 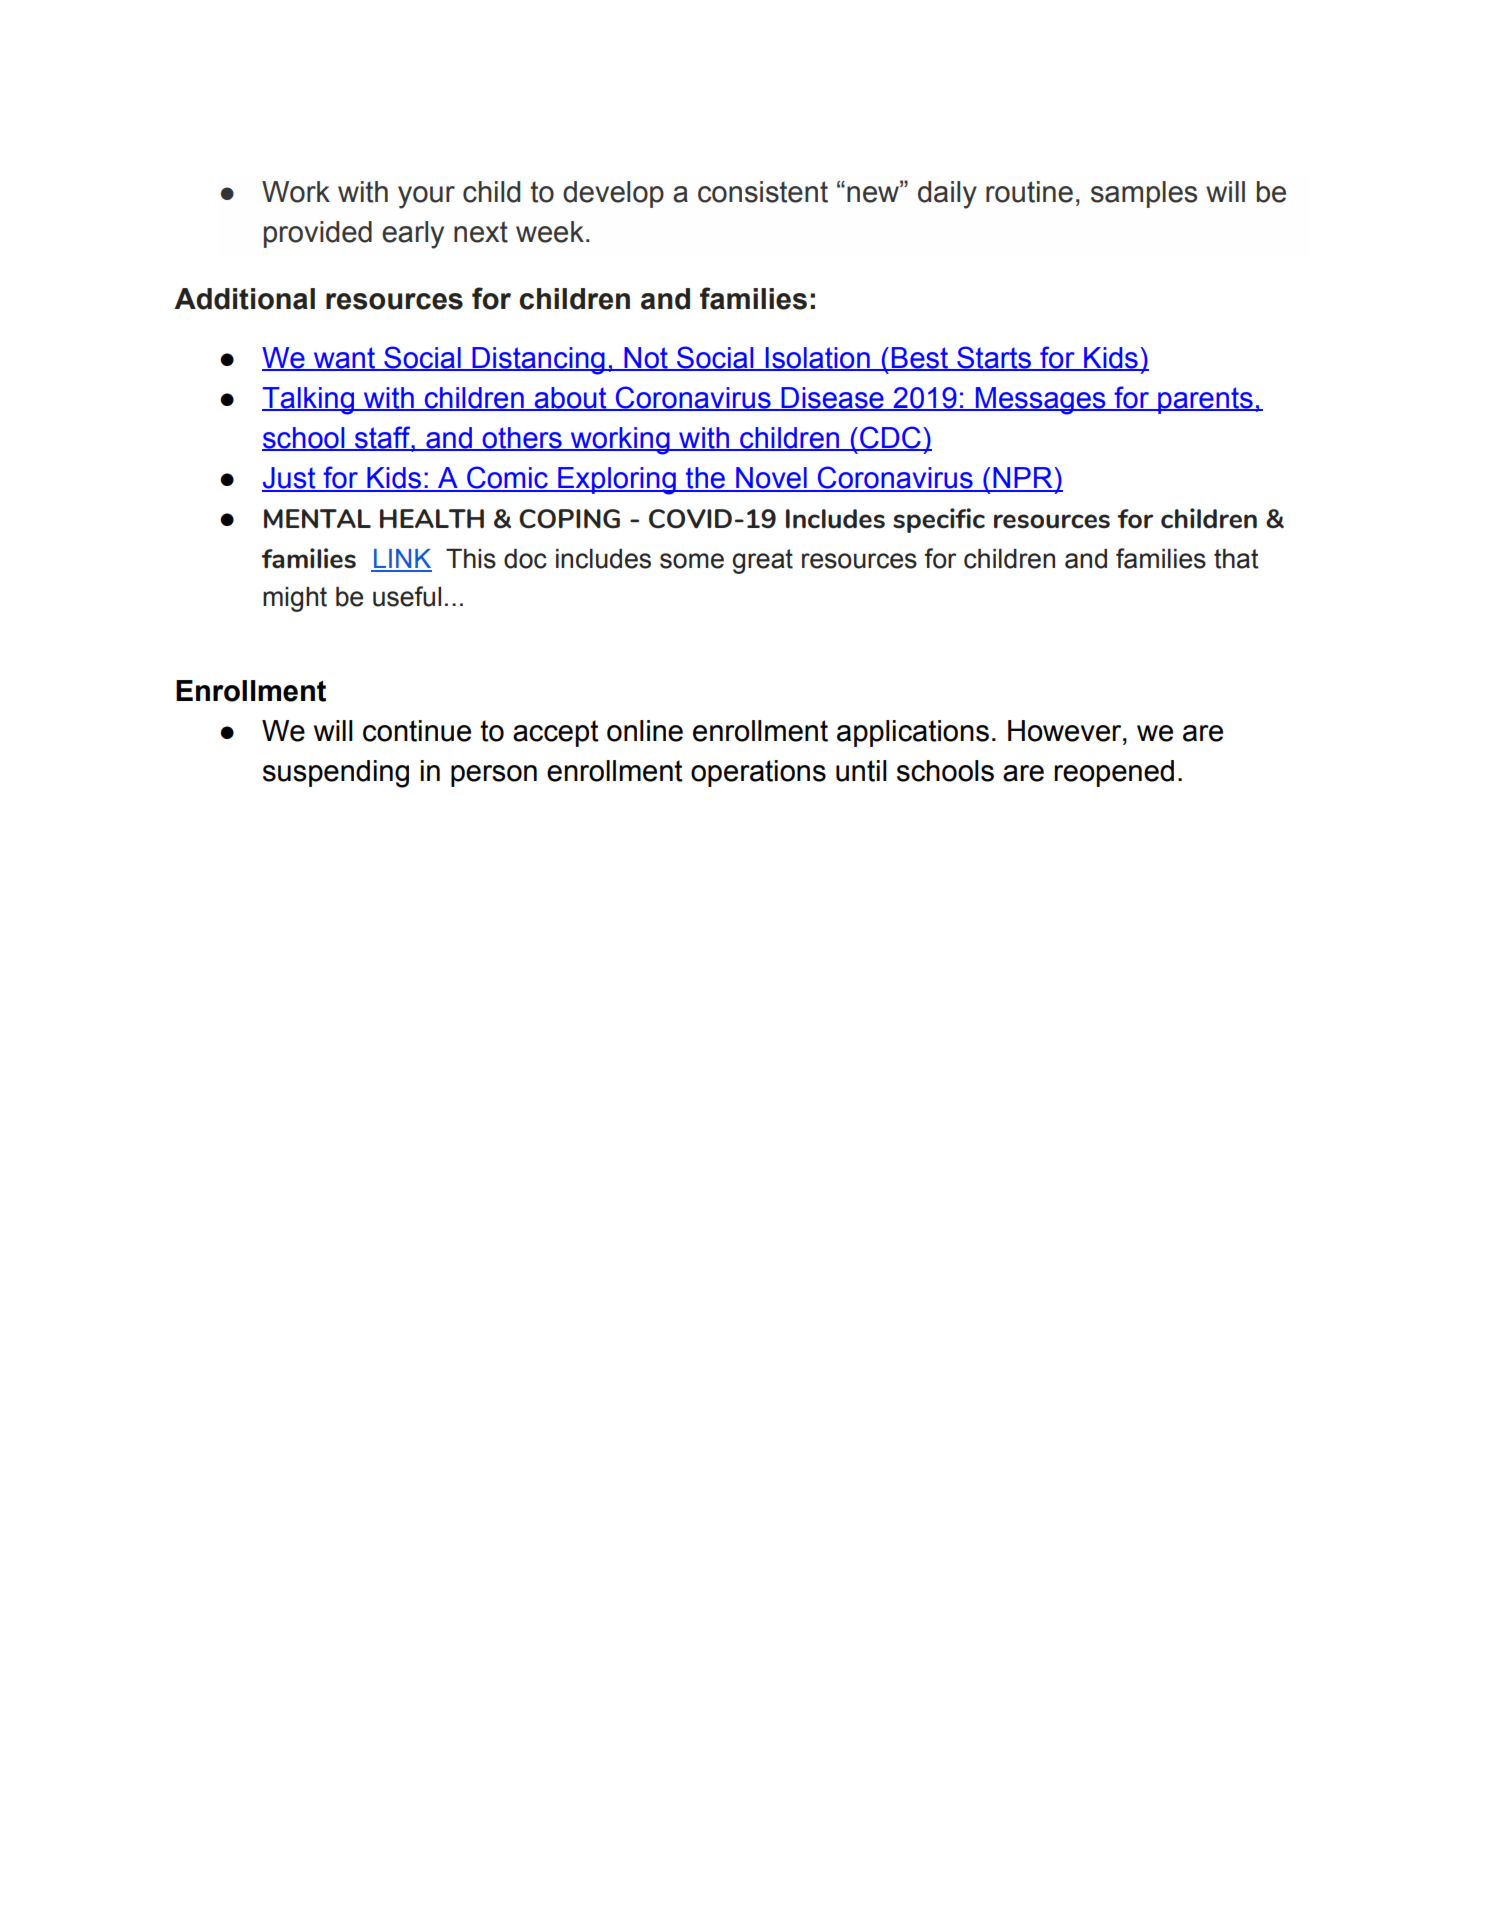 What do you see at coordinates (426, 197) in the screenshot?
I see `your` at bounding box center [426, 197].
